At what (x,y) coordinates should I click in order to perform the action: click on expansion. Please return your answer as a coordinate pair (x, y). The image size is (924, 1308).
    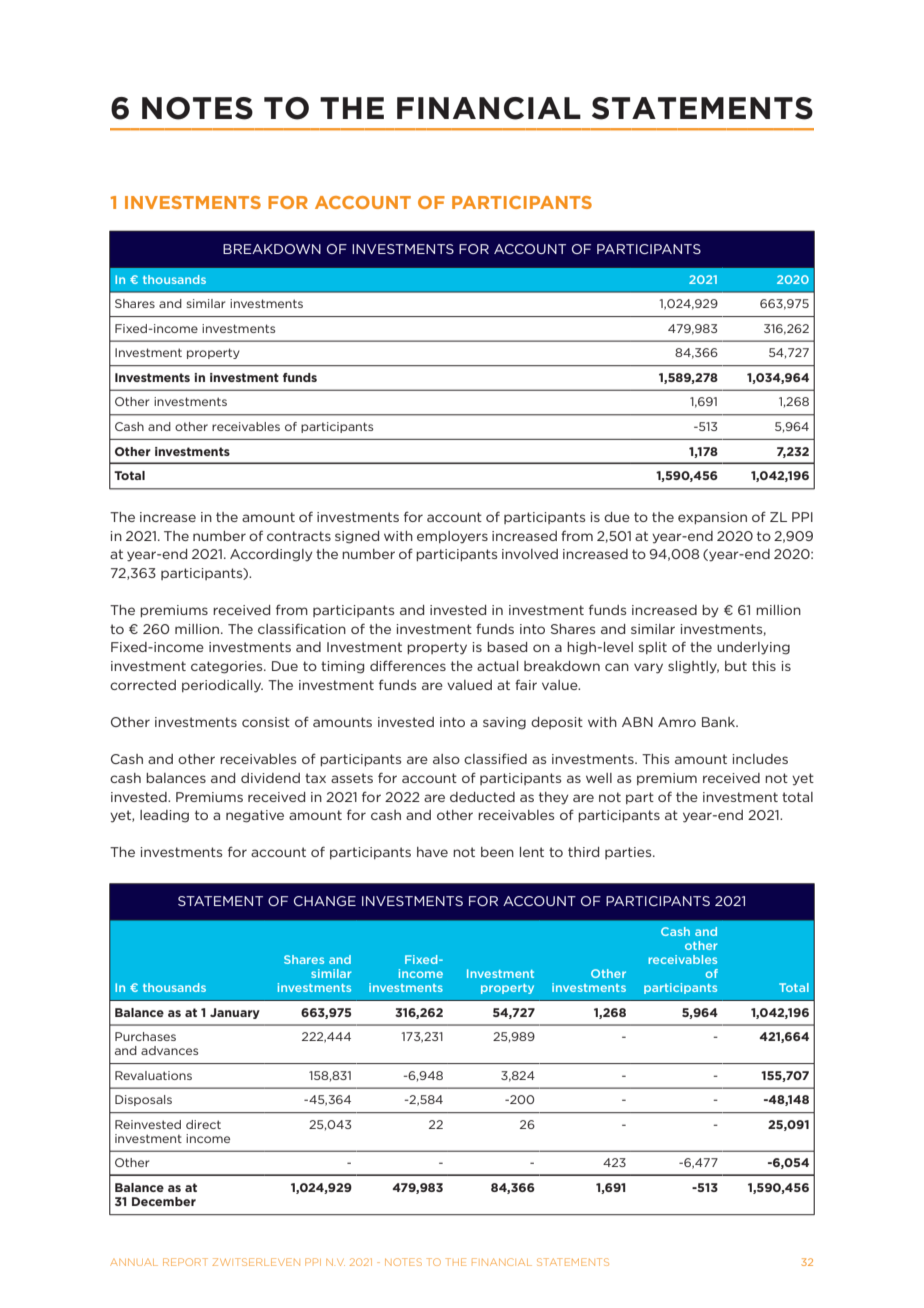
    Looking at the image, I should click on (712, 518).
